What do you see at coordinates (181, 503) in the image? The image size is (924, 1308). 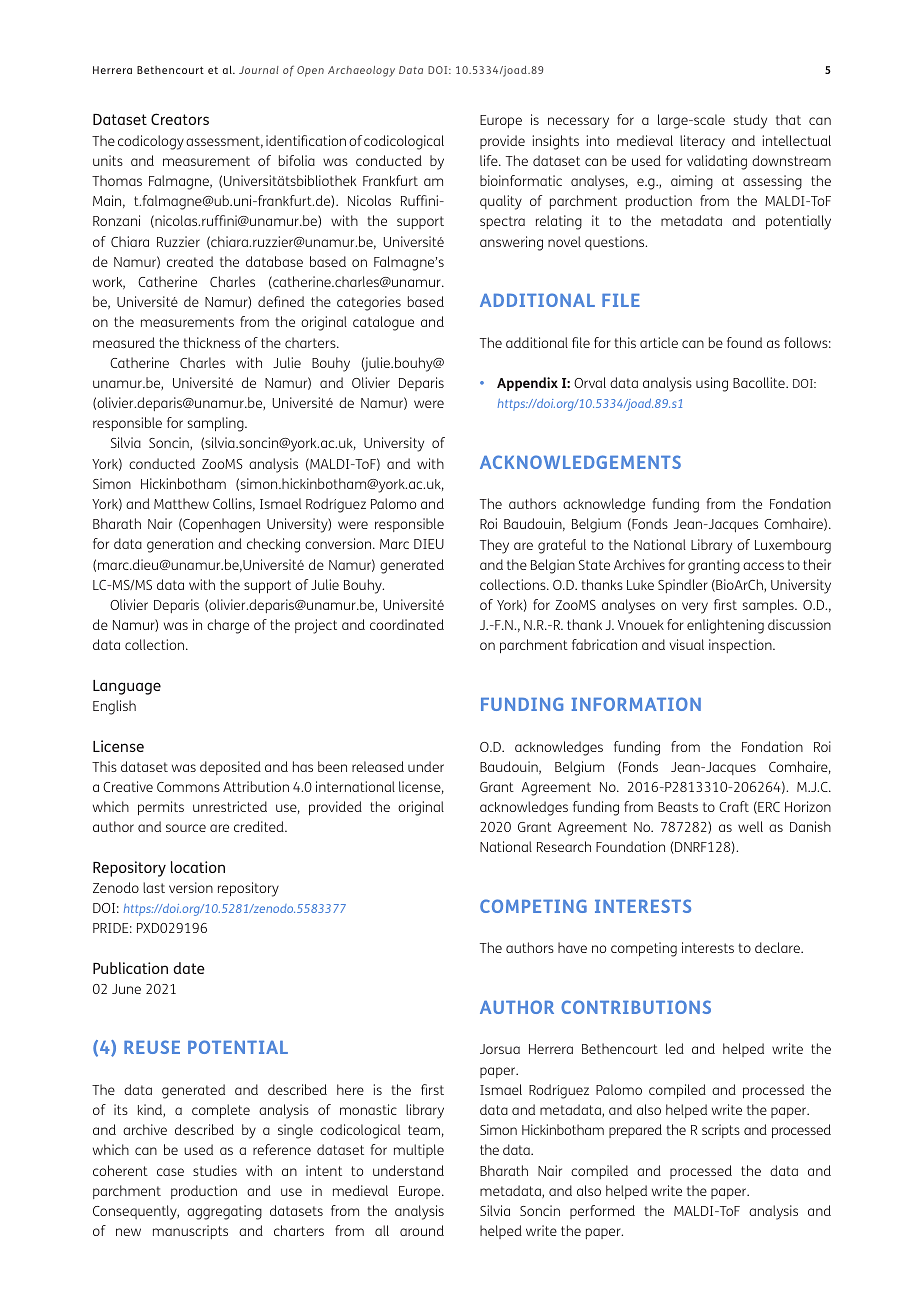 I see `Matthew` at bounding box center [181, 503].
